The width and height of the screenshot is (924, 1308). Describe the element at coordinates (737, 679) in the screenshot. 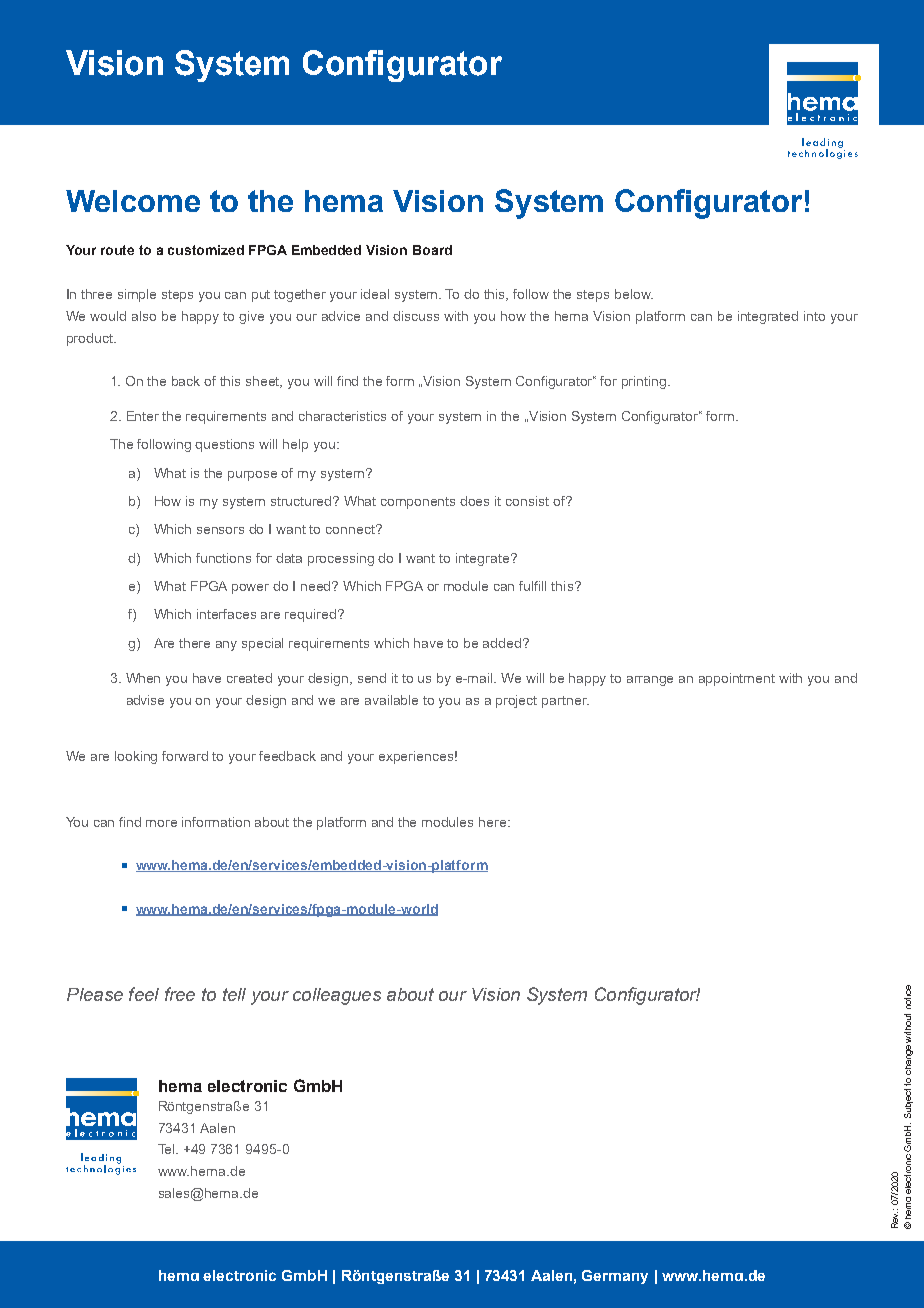

I see `appointment` at that location.
